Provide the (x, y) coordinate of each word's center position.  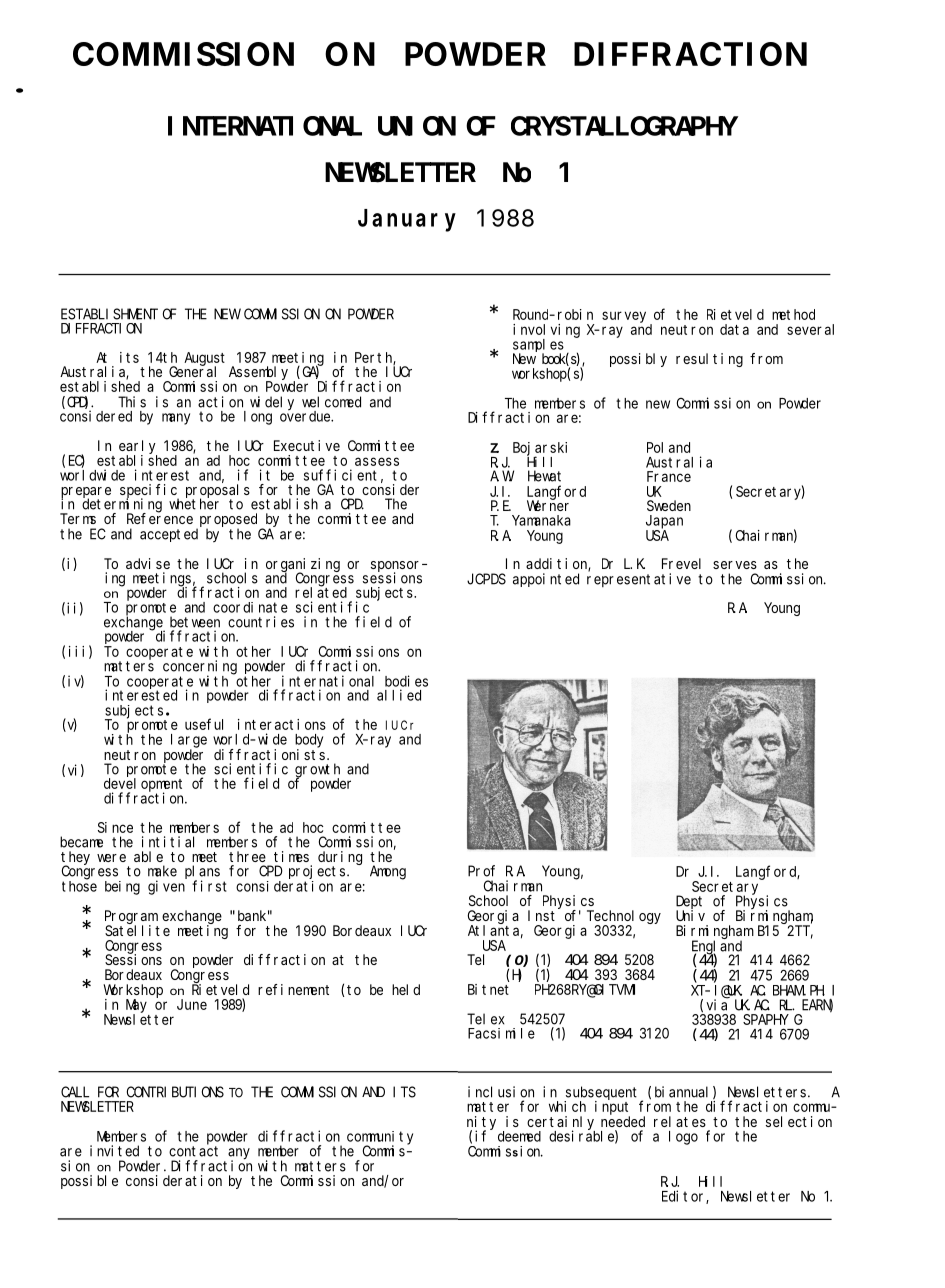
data (734, 329)
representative (639, 580)
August (204, 360)
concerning (200, 668)
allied (399, 695)
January (407, 221)
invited (114, 1151)
